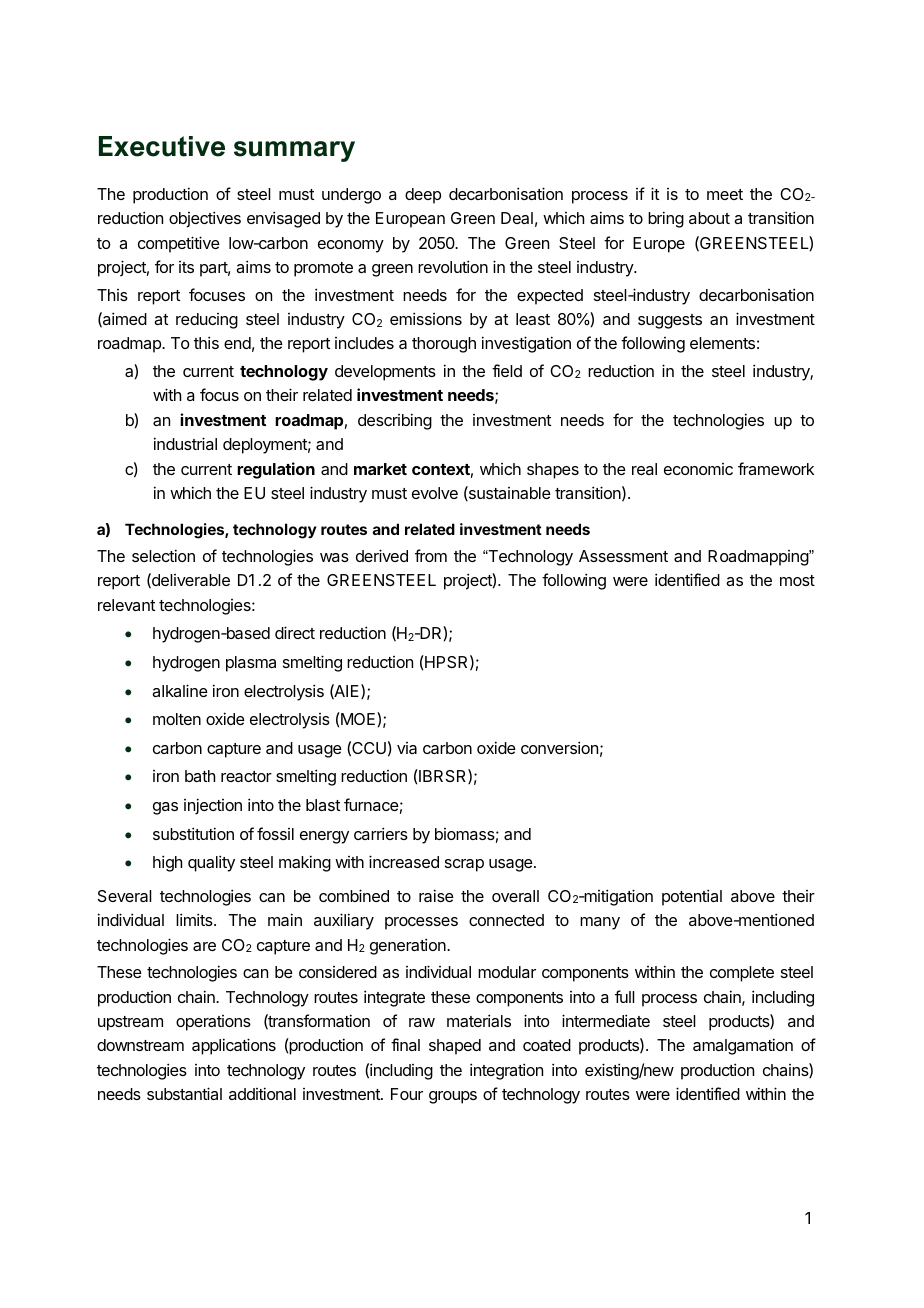 This image has width=924, height=1308. I want to click on industrial, so click(185, 443).
